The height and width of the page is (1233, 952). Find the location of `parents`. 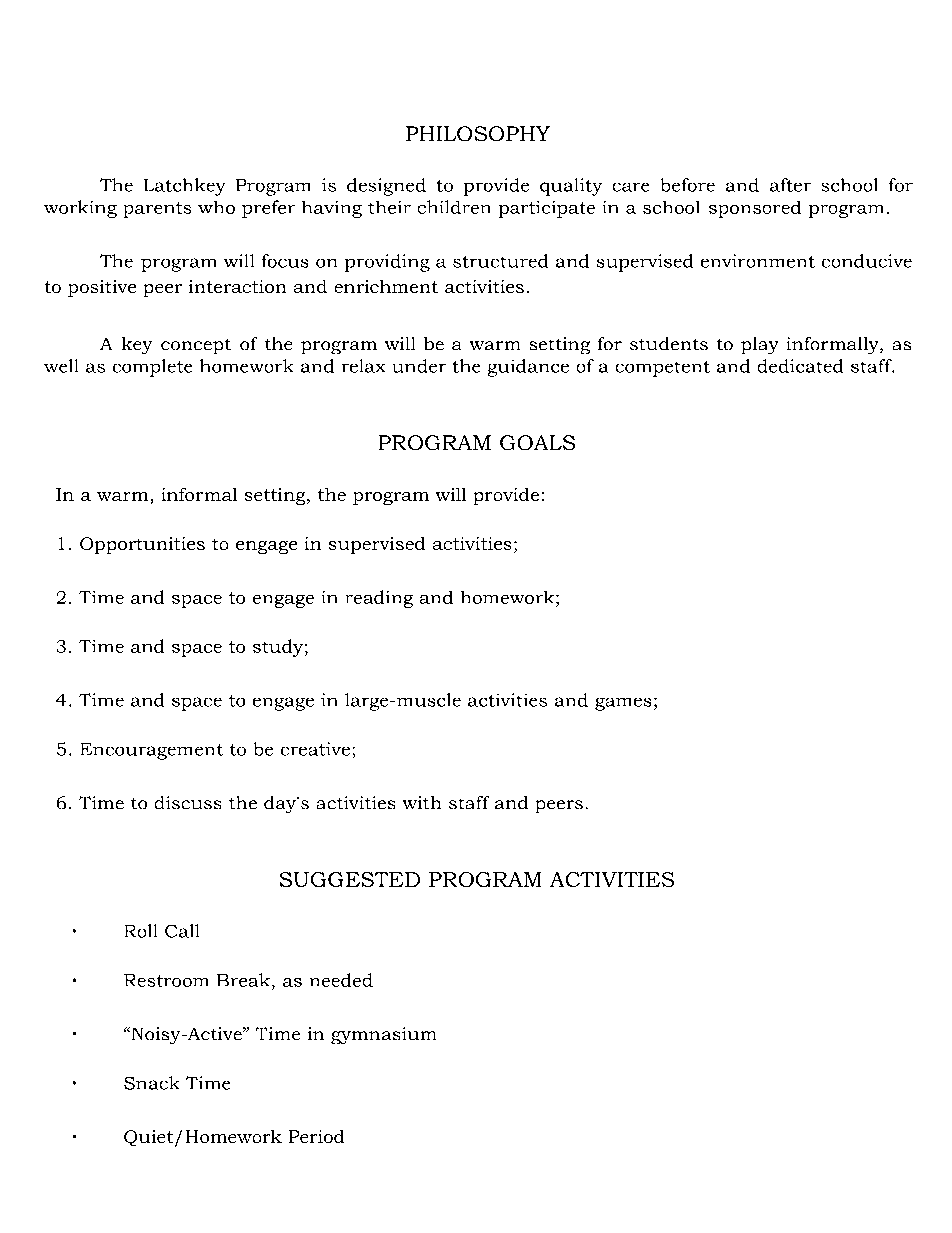

parents is located at coordinates (157, 210).
